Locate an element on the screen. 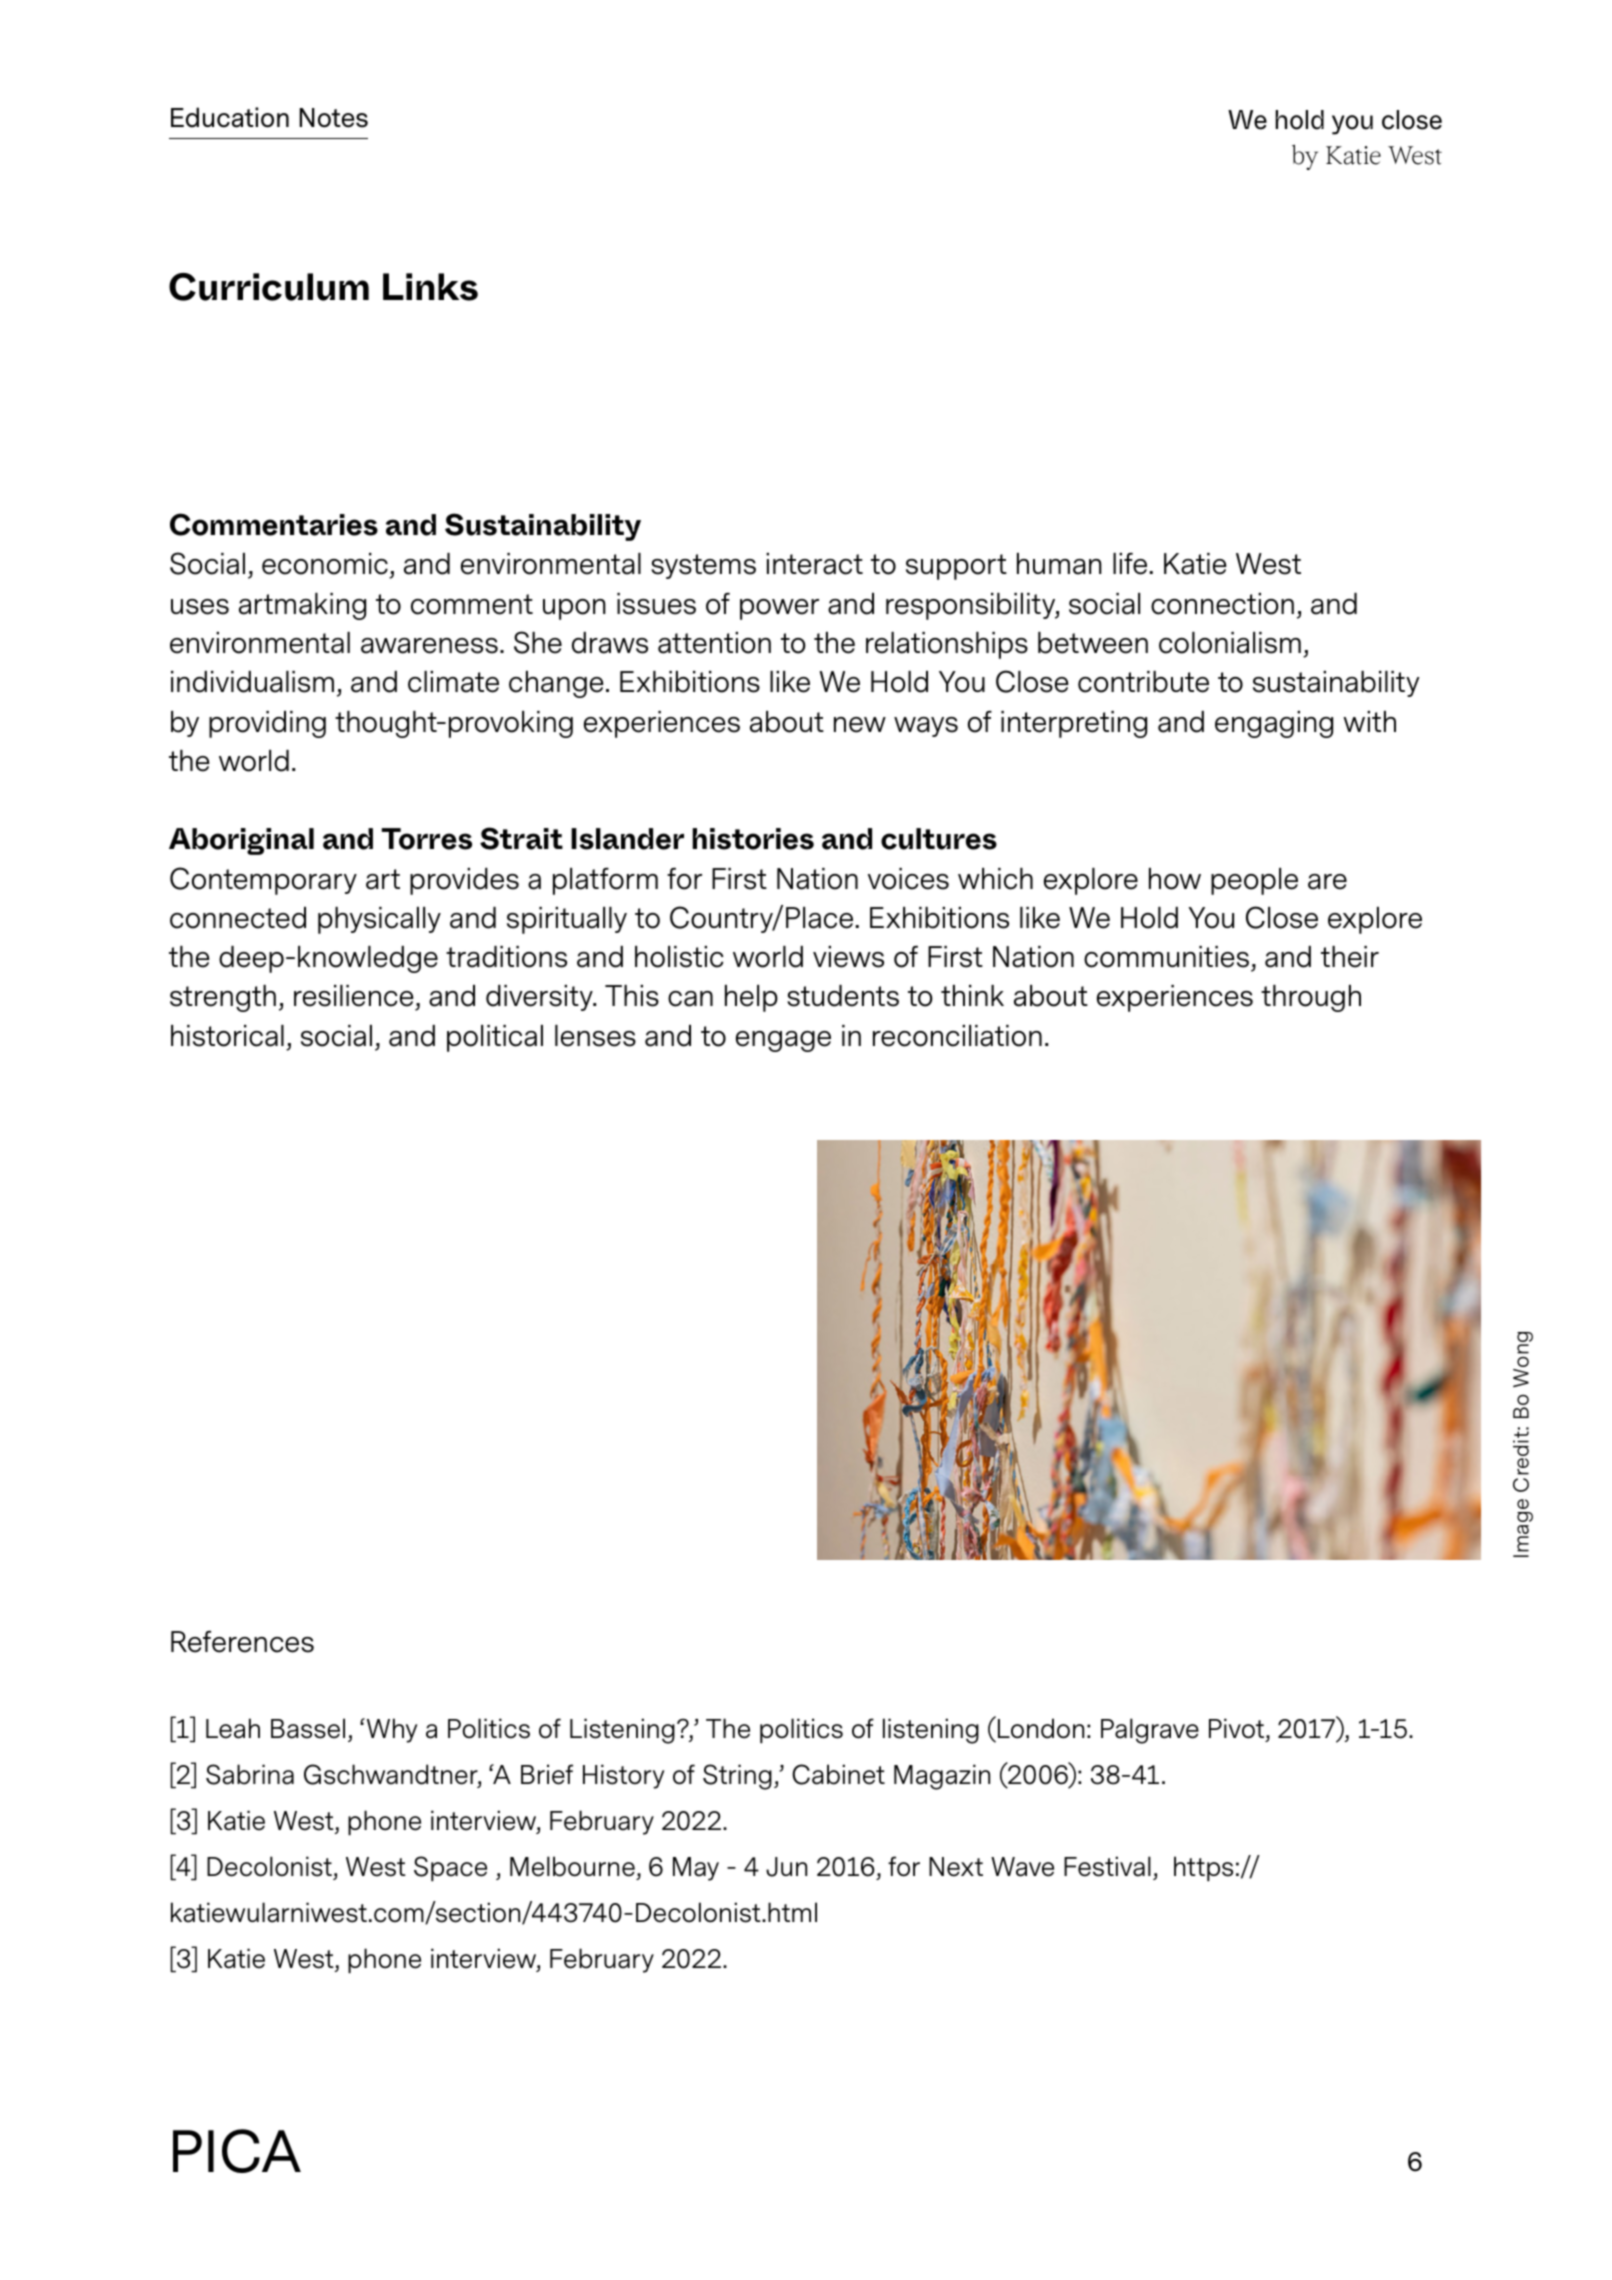 Image resolution: width=1612 pixels, height=2280 pixels. Links is located at coordinates (430, 287).
